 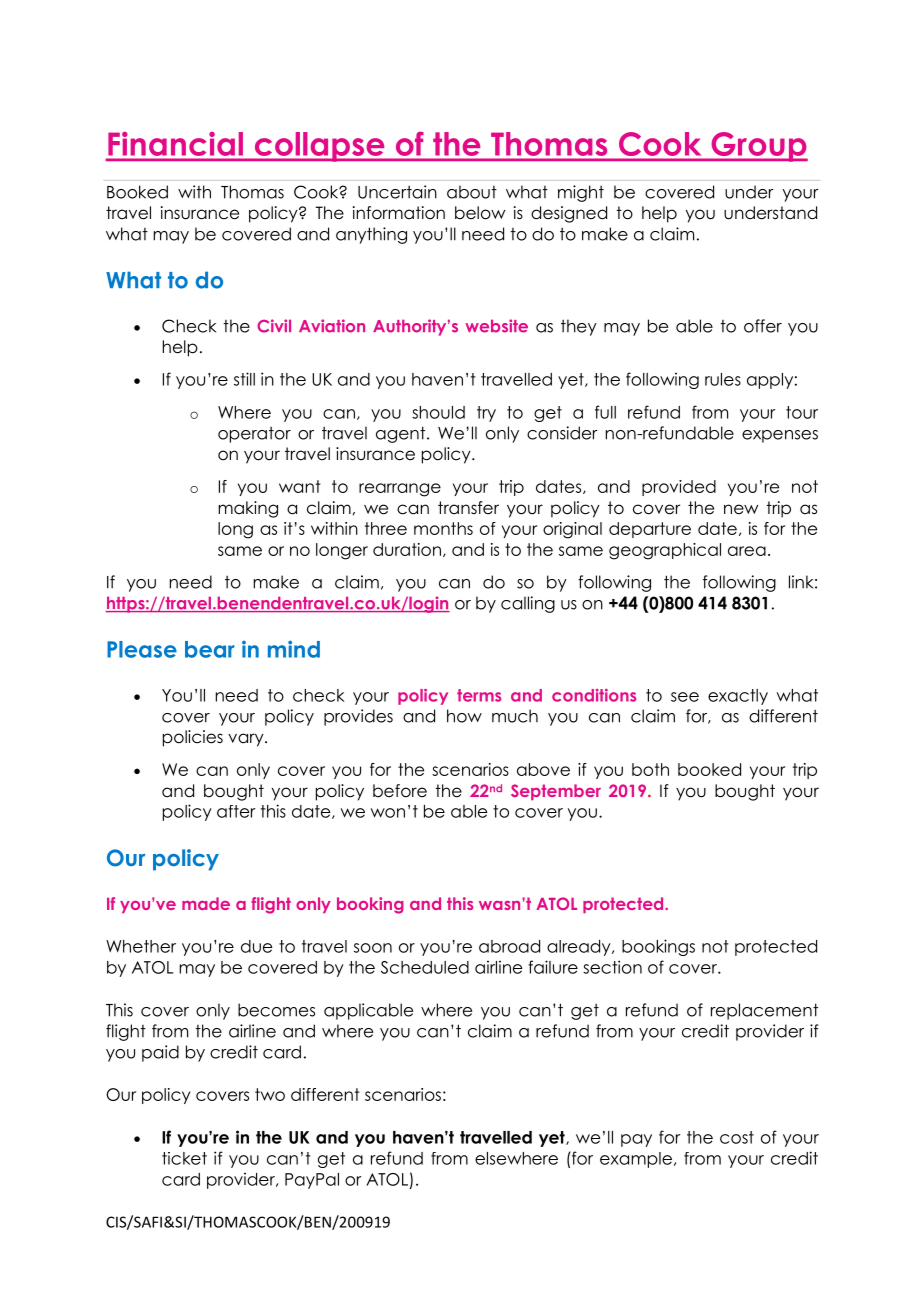 I want to click on ticket, so click(x=184, y=1158).
